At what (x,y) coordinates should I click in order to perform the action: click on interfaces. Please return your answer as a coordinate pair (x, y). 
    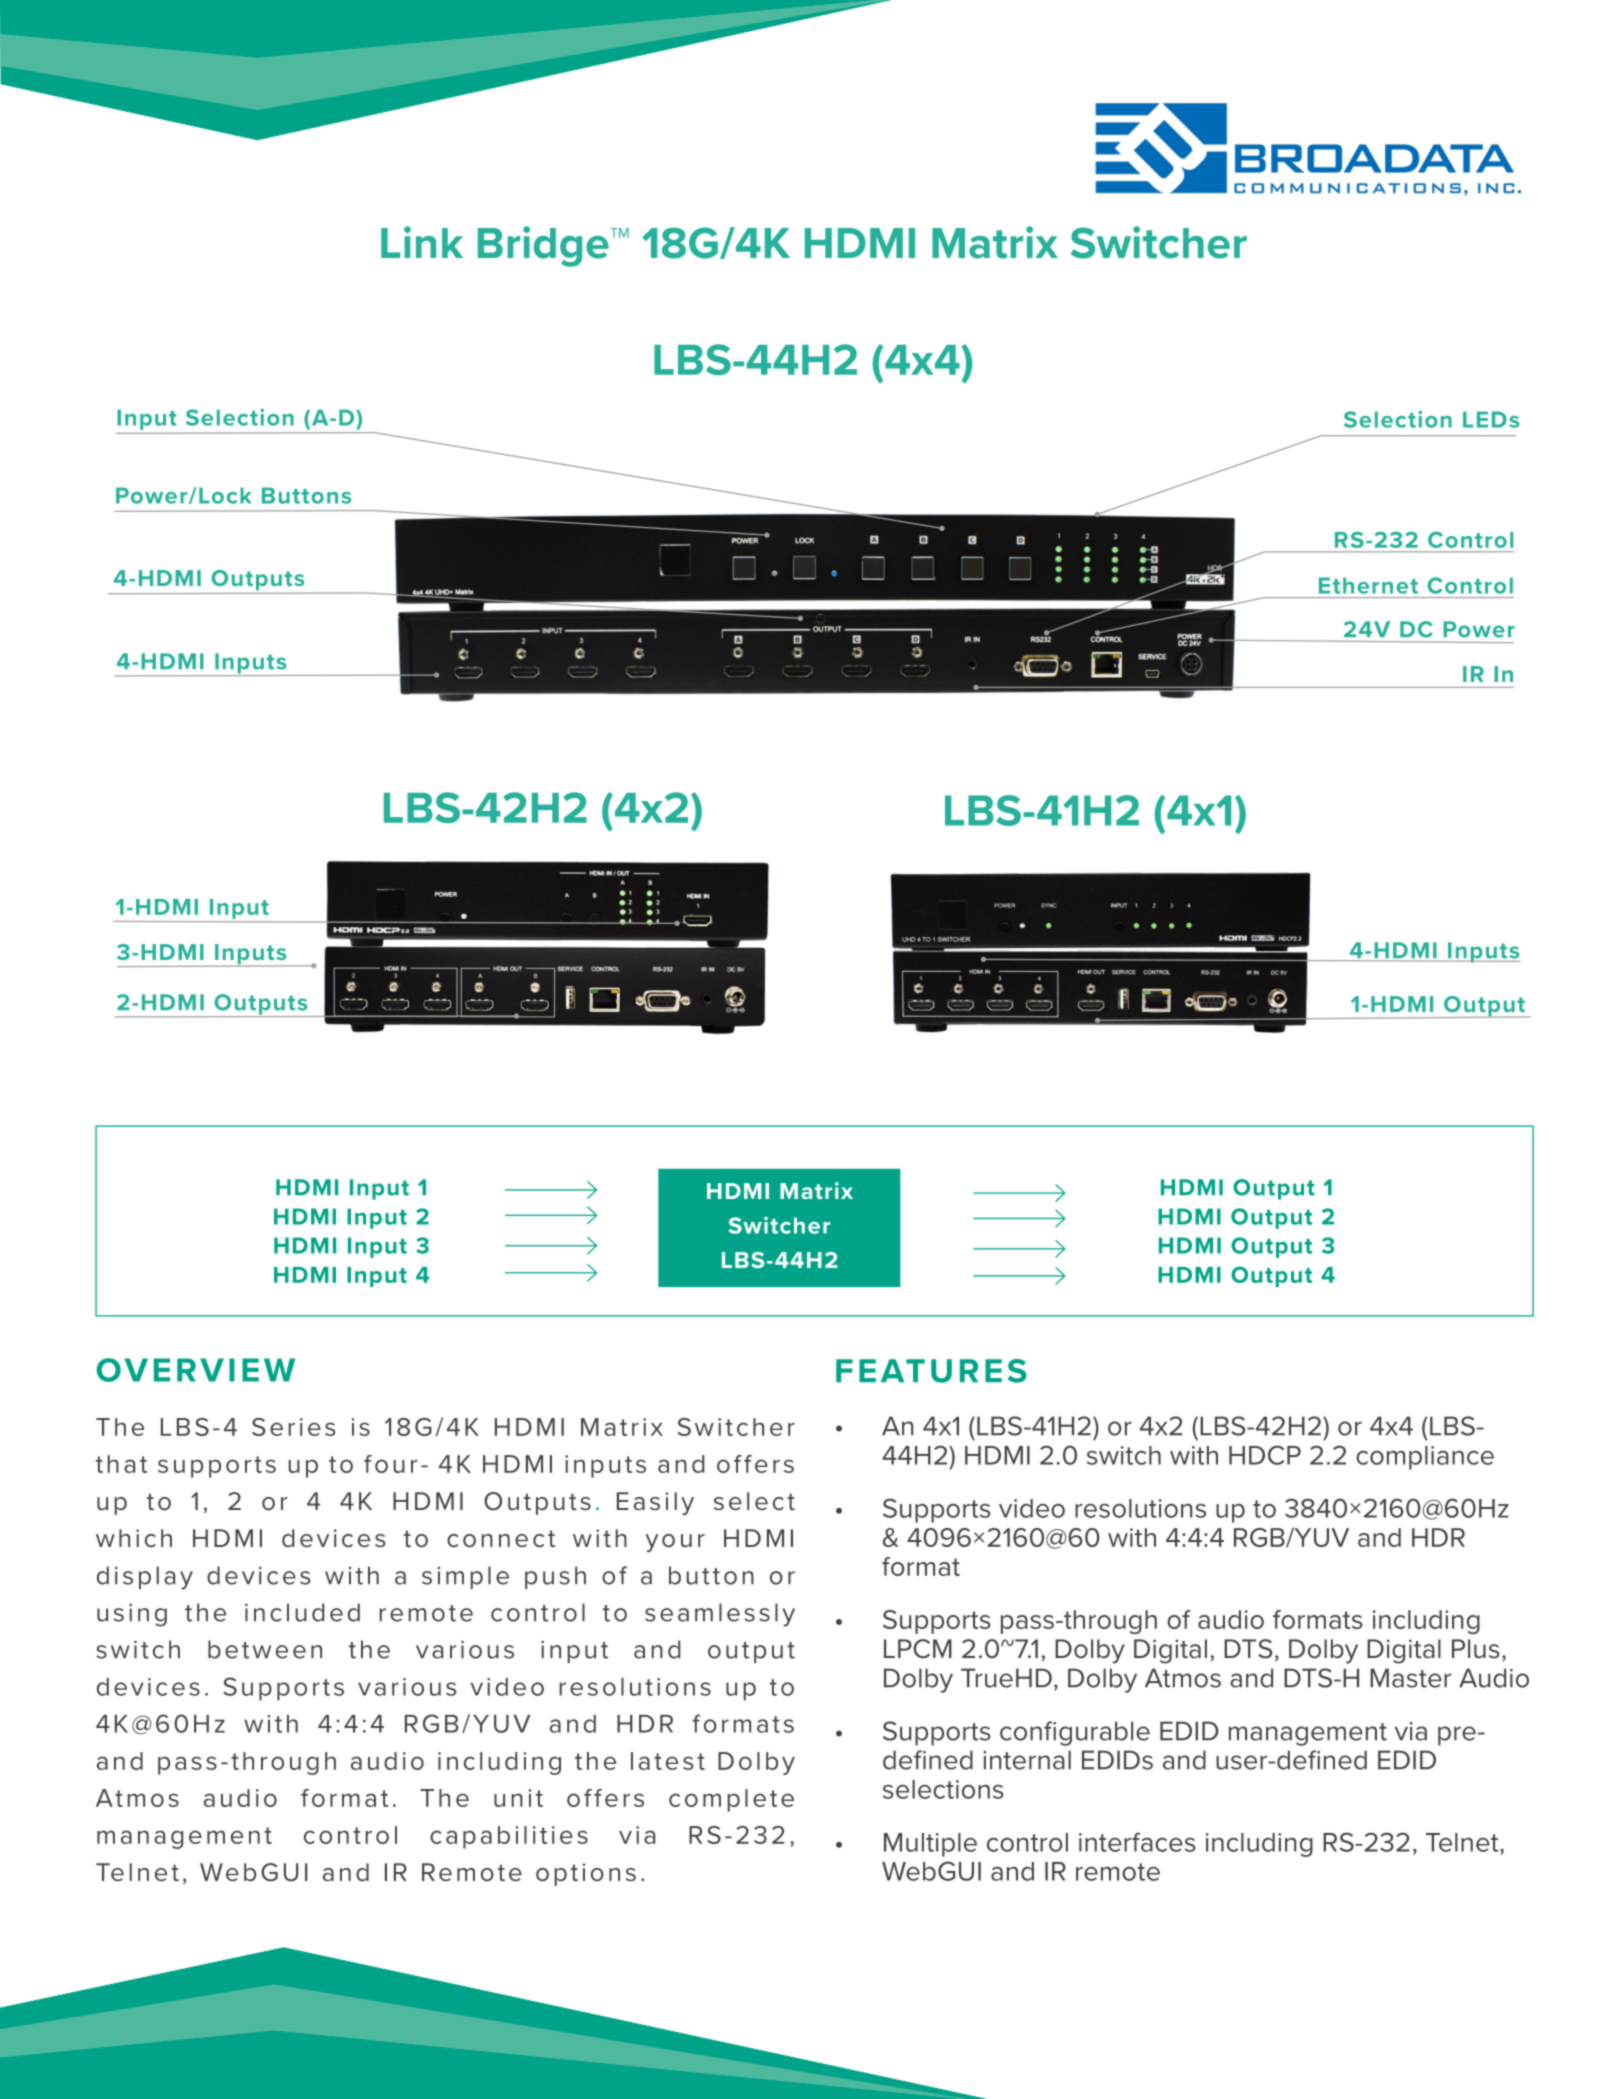
    Looking at the image, I should click on (1137, 1842).
